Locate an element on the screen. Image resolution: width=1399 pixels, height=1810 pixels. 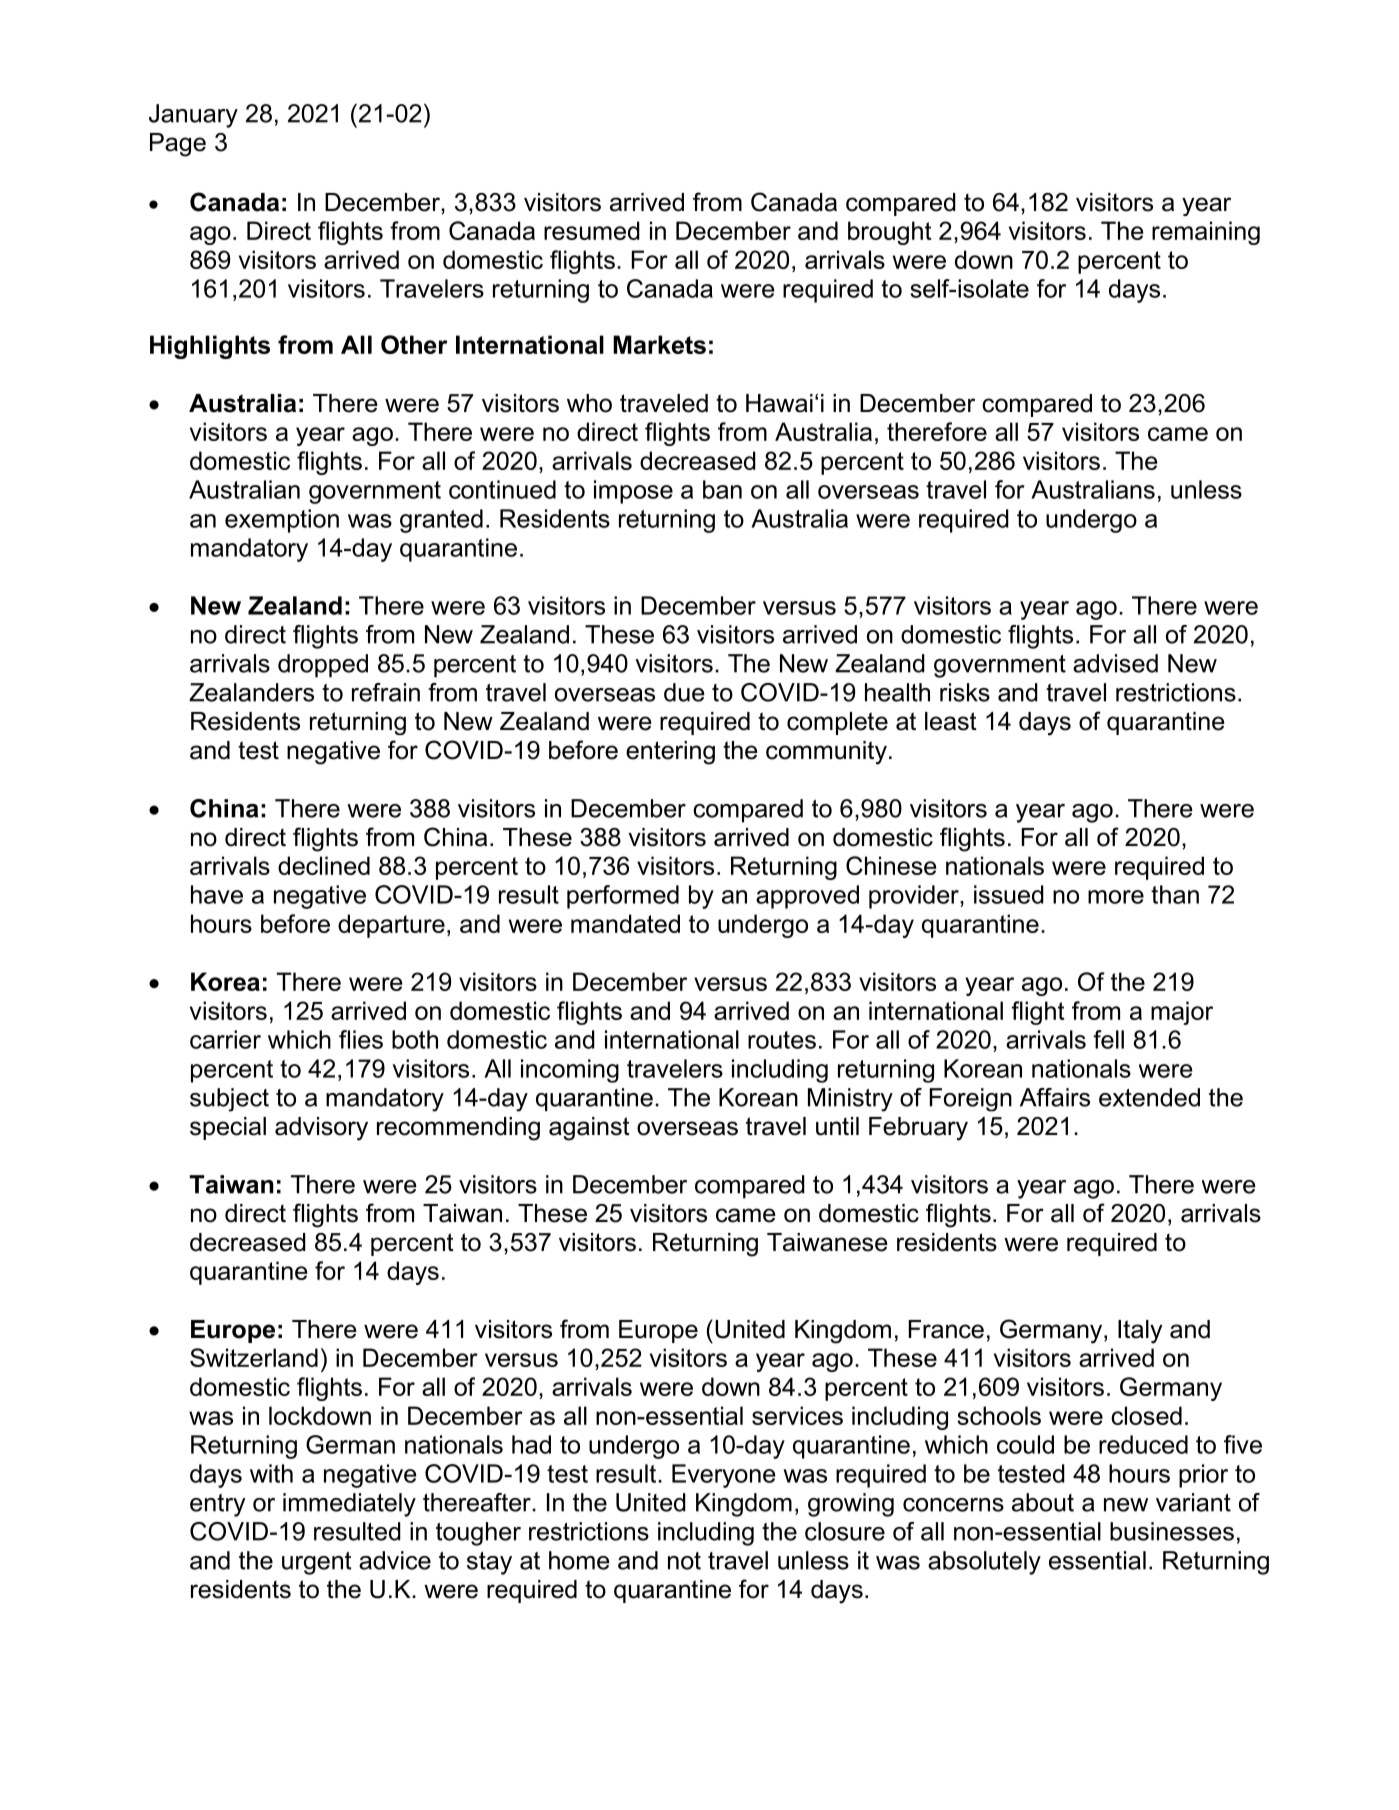
immediately is located at coordinates (349, 1505).
